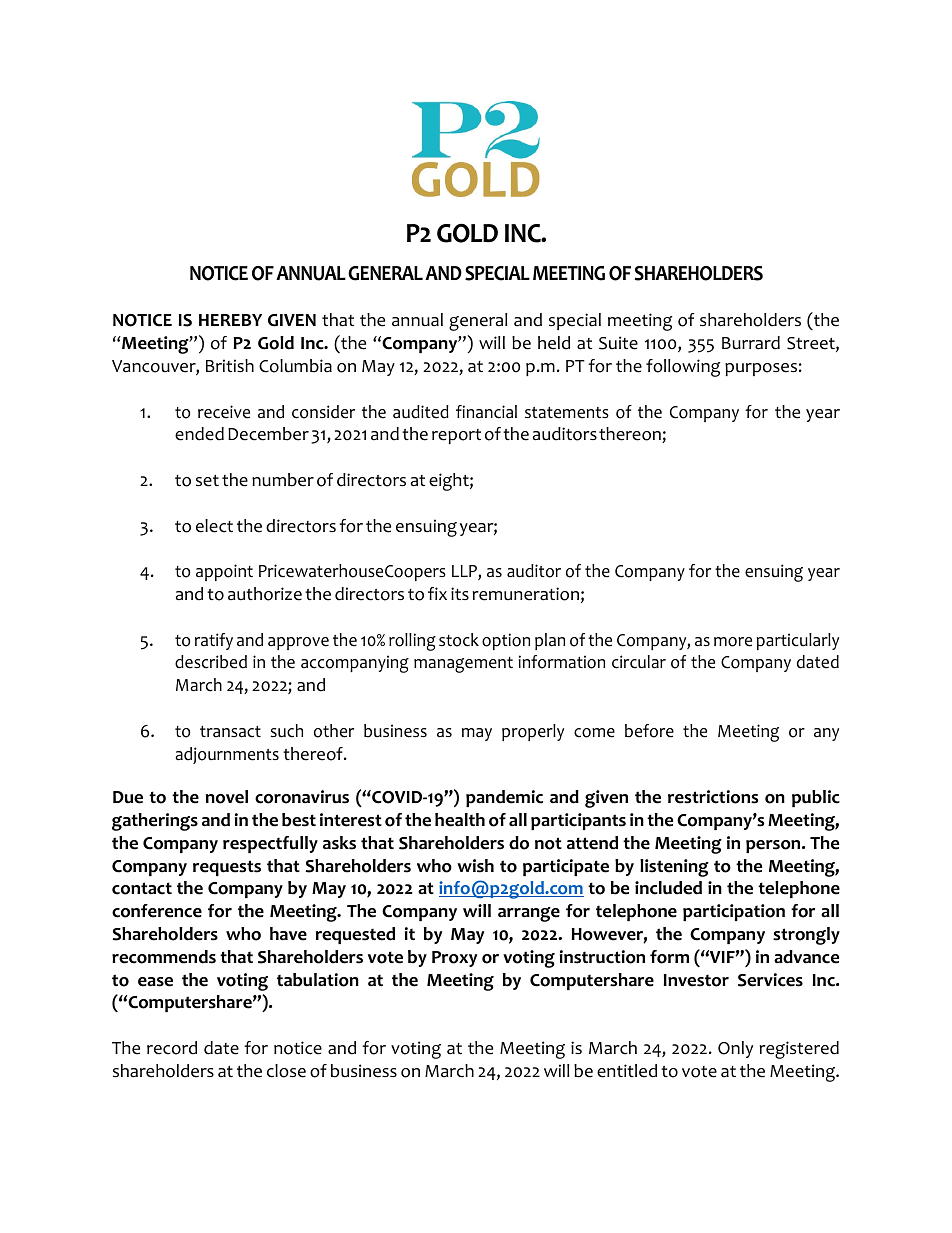  Describe the element at coordinates (733, 642) in the screenshot. I see `more` at that location.
